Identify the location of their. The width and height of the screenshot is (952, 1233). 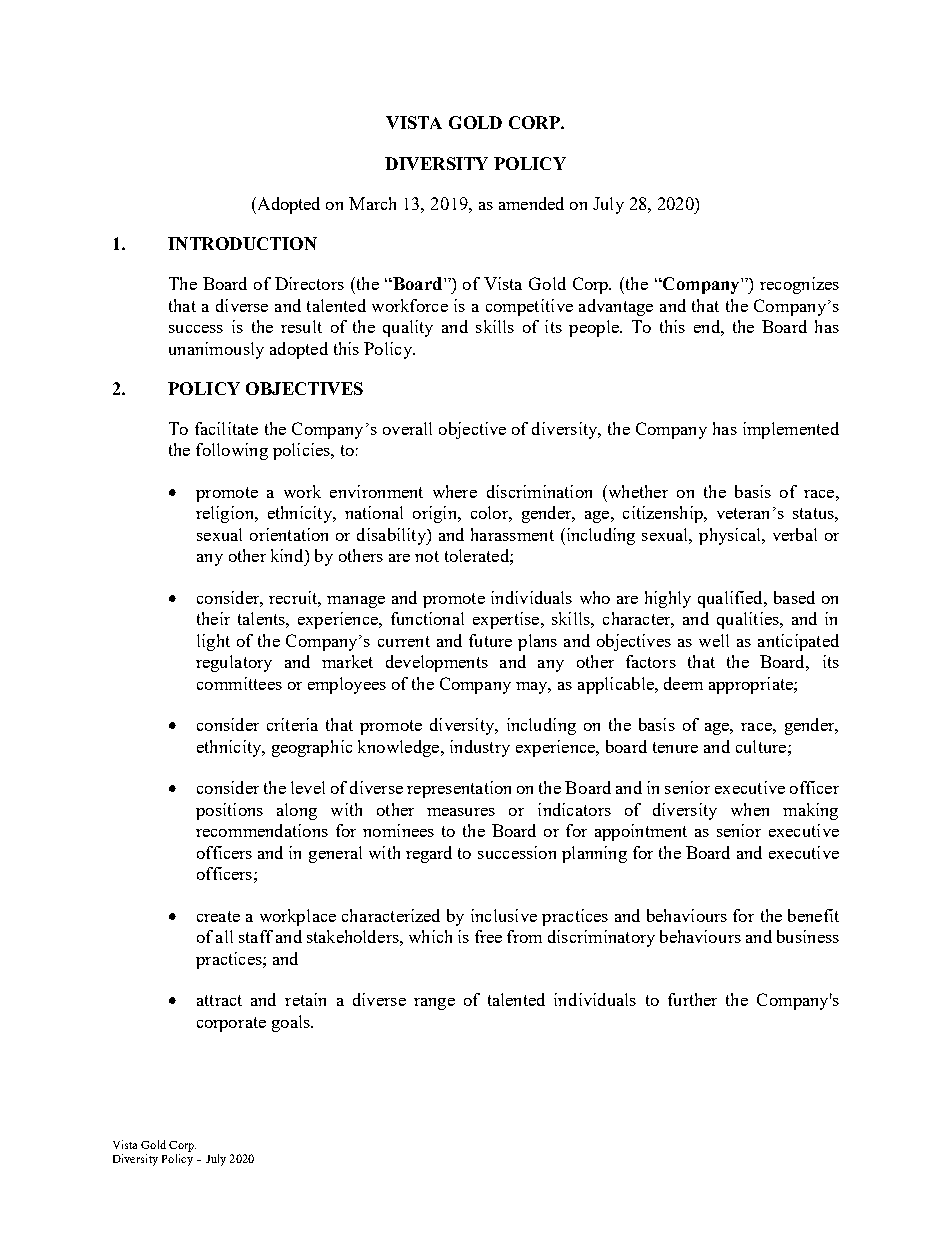
(213, 618).
